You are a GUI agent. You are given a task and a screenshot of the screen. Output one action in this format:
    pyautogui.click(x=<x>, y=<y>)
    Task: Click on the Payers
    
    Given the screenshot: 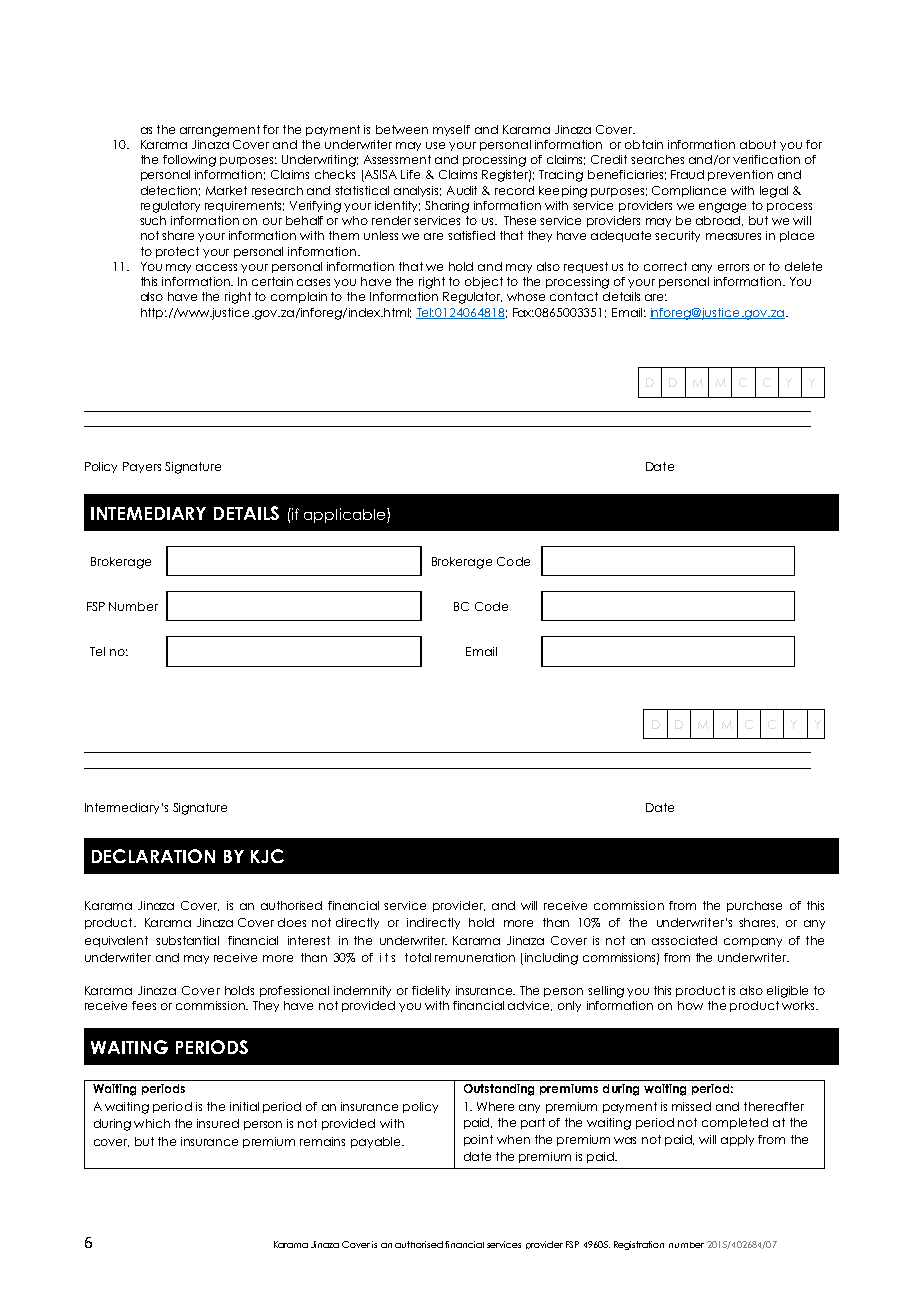 What is the action you would take?
    pyautogui.click(x=142, y=467)
